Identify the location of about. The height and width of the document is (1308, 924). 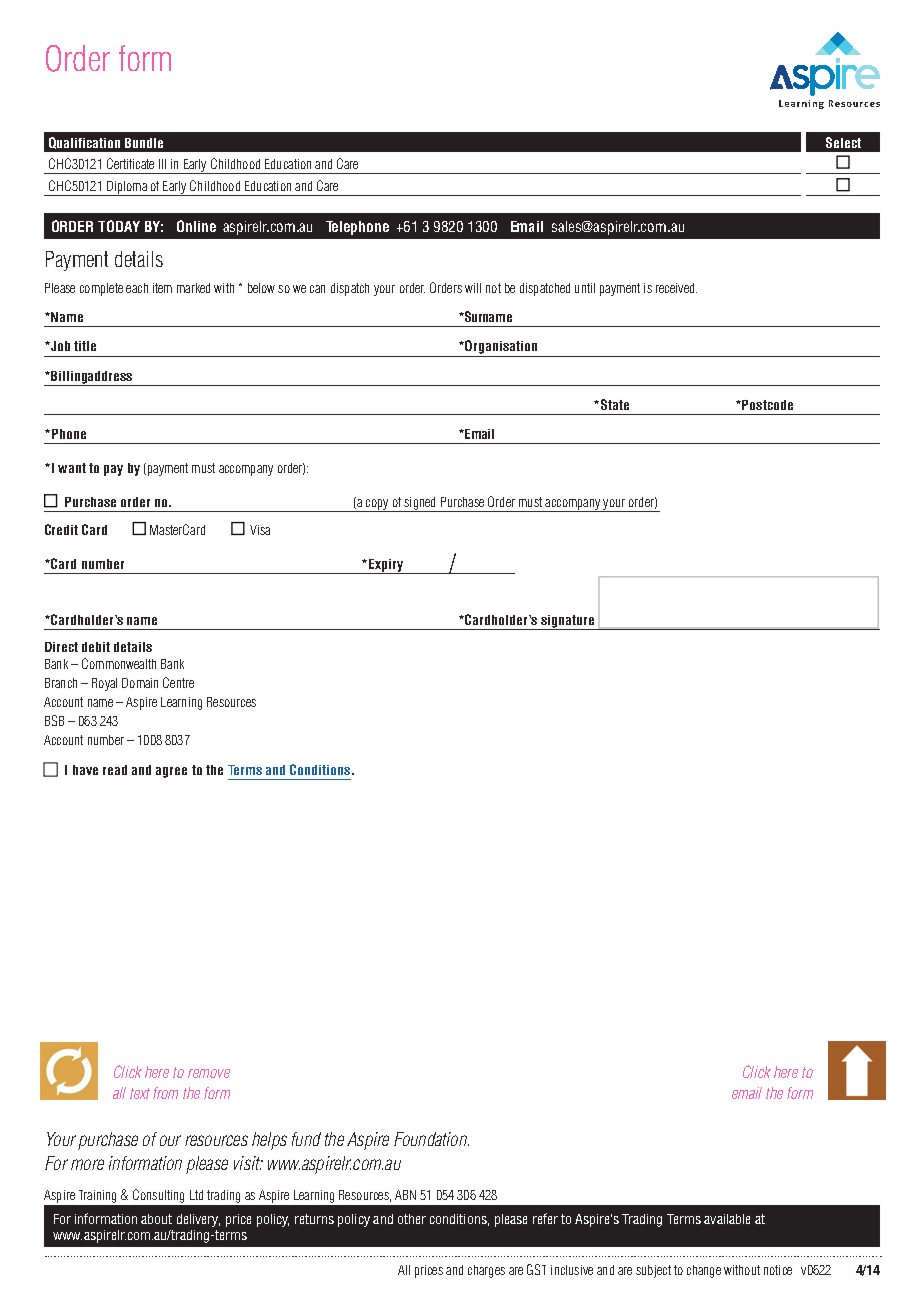
(156, 1219).
